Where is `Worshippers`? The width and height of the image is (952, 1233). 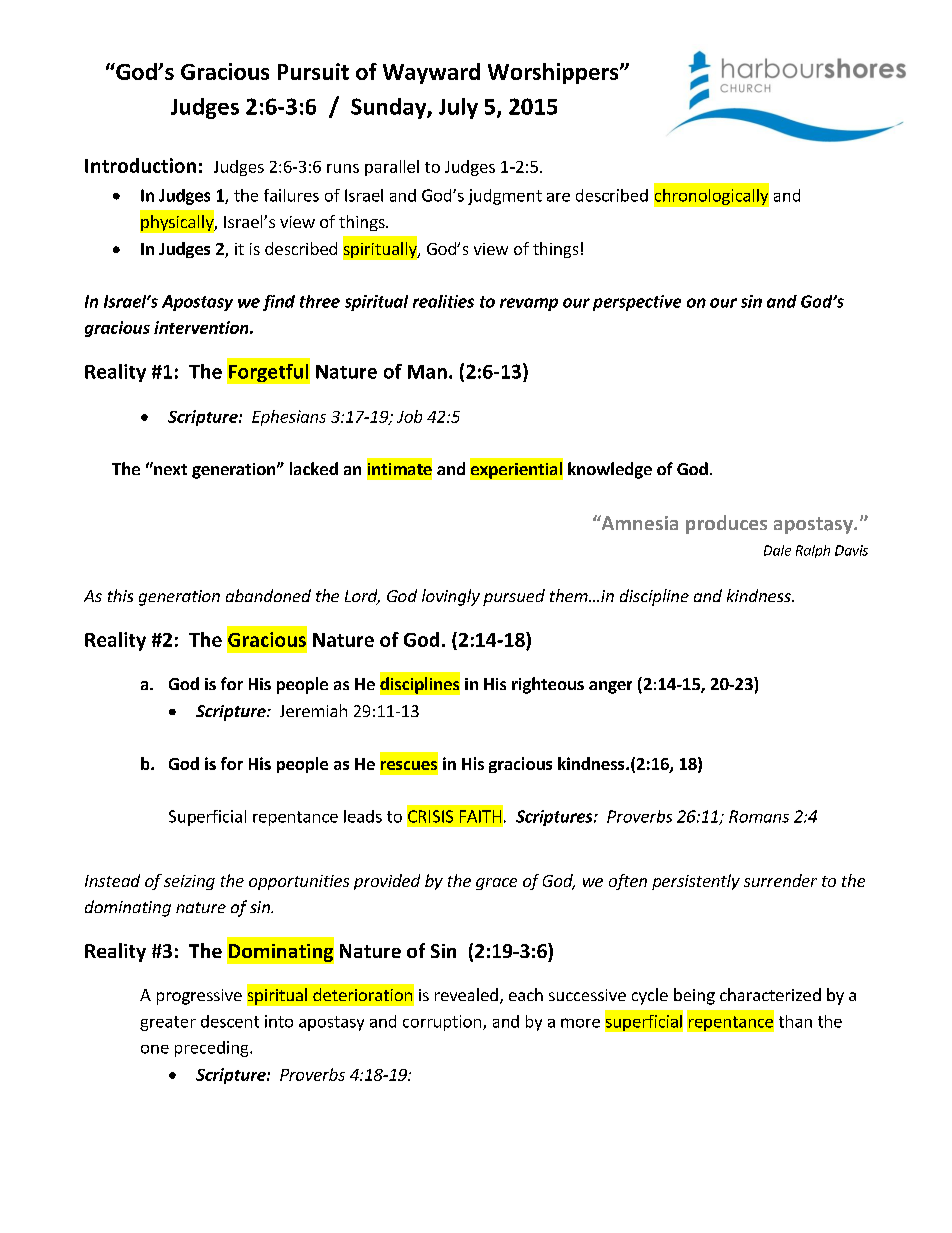
Worshippers is located at coordinates (554, 73).
